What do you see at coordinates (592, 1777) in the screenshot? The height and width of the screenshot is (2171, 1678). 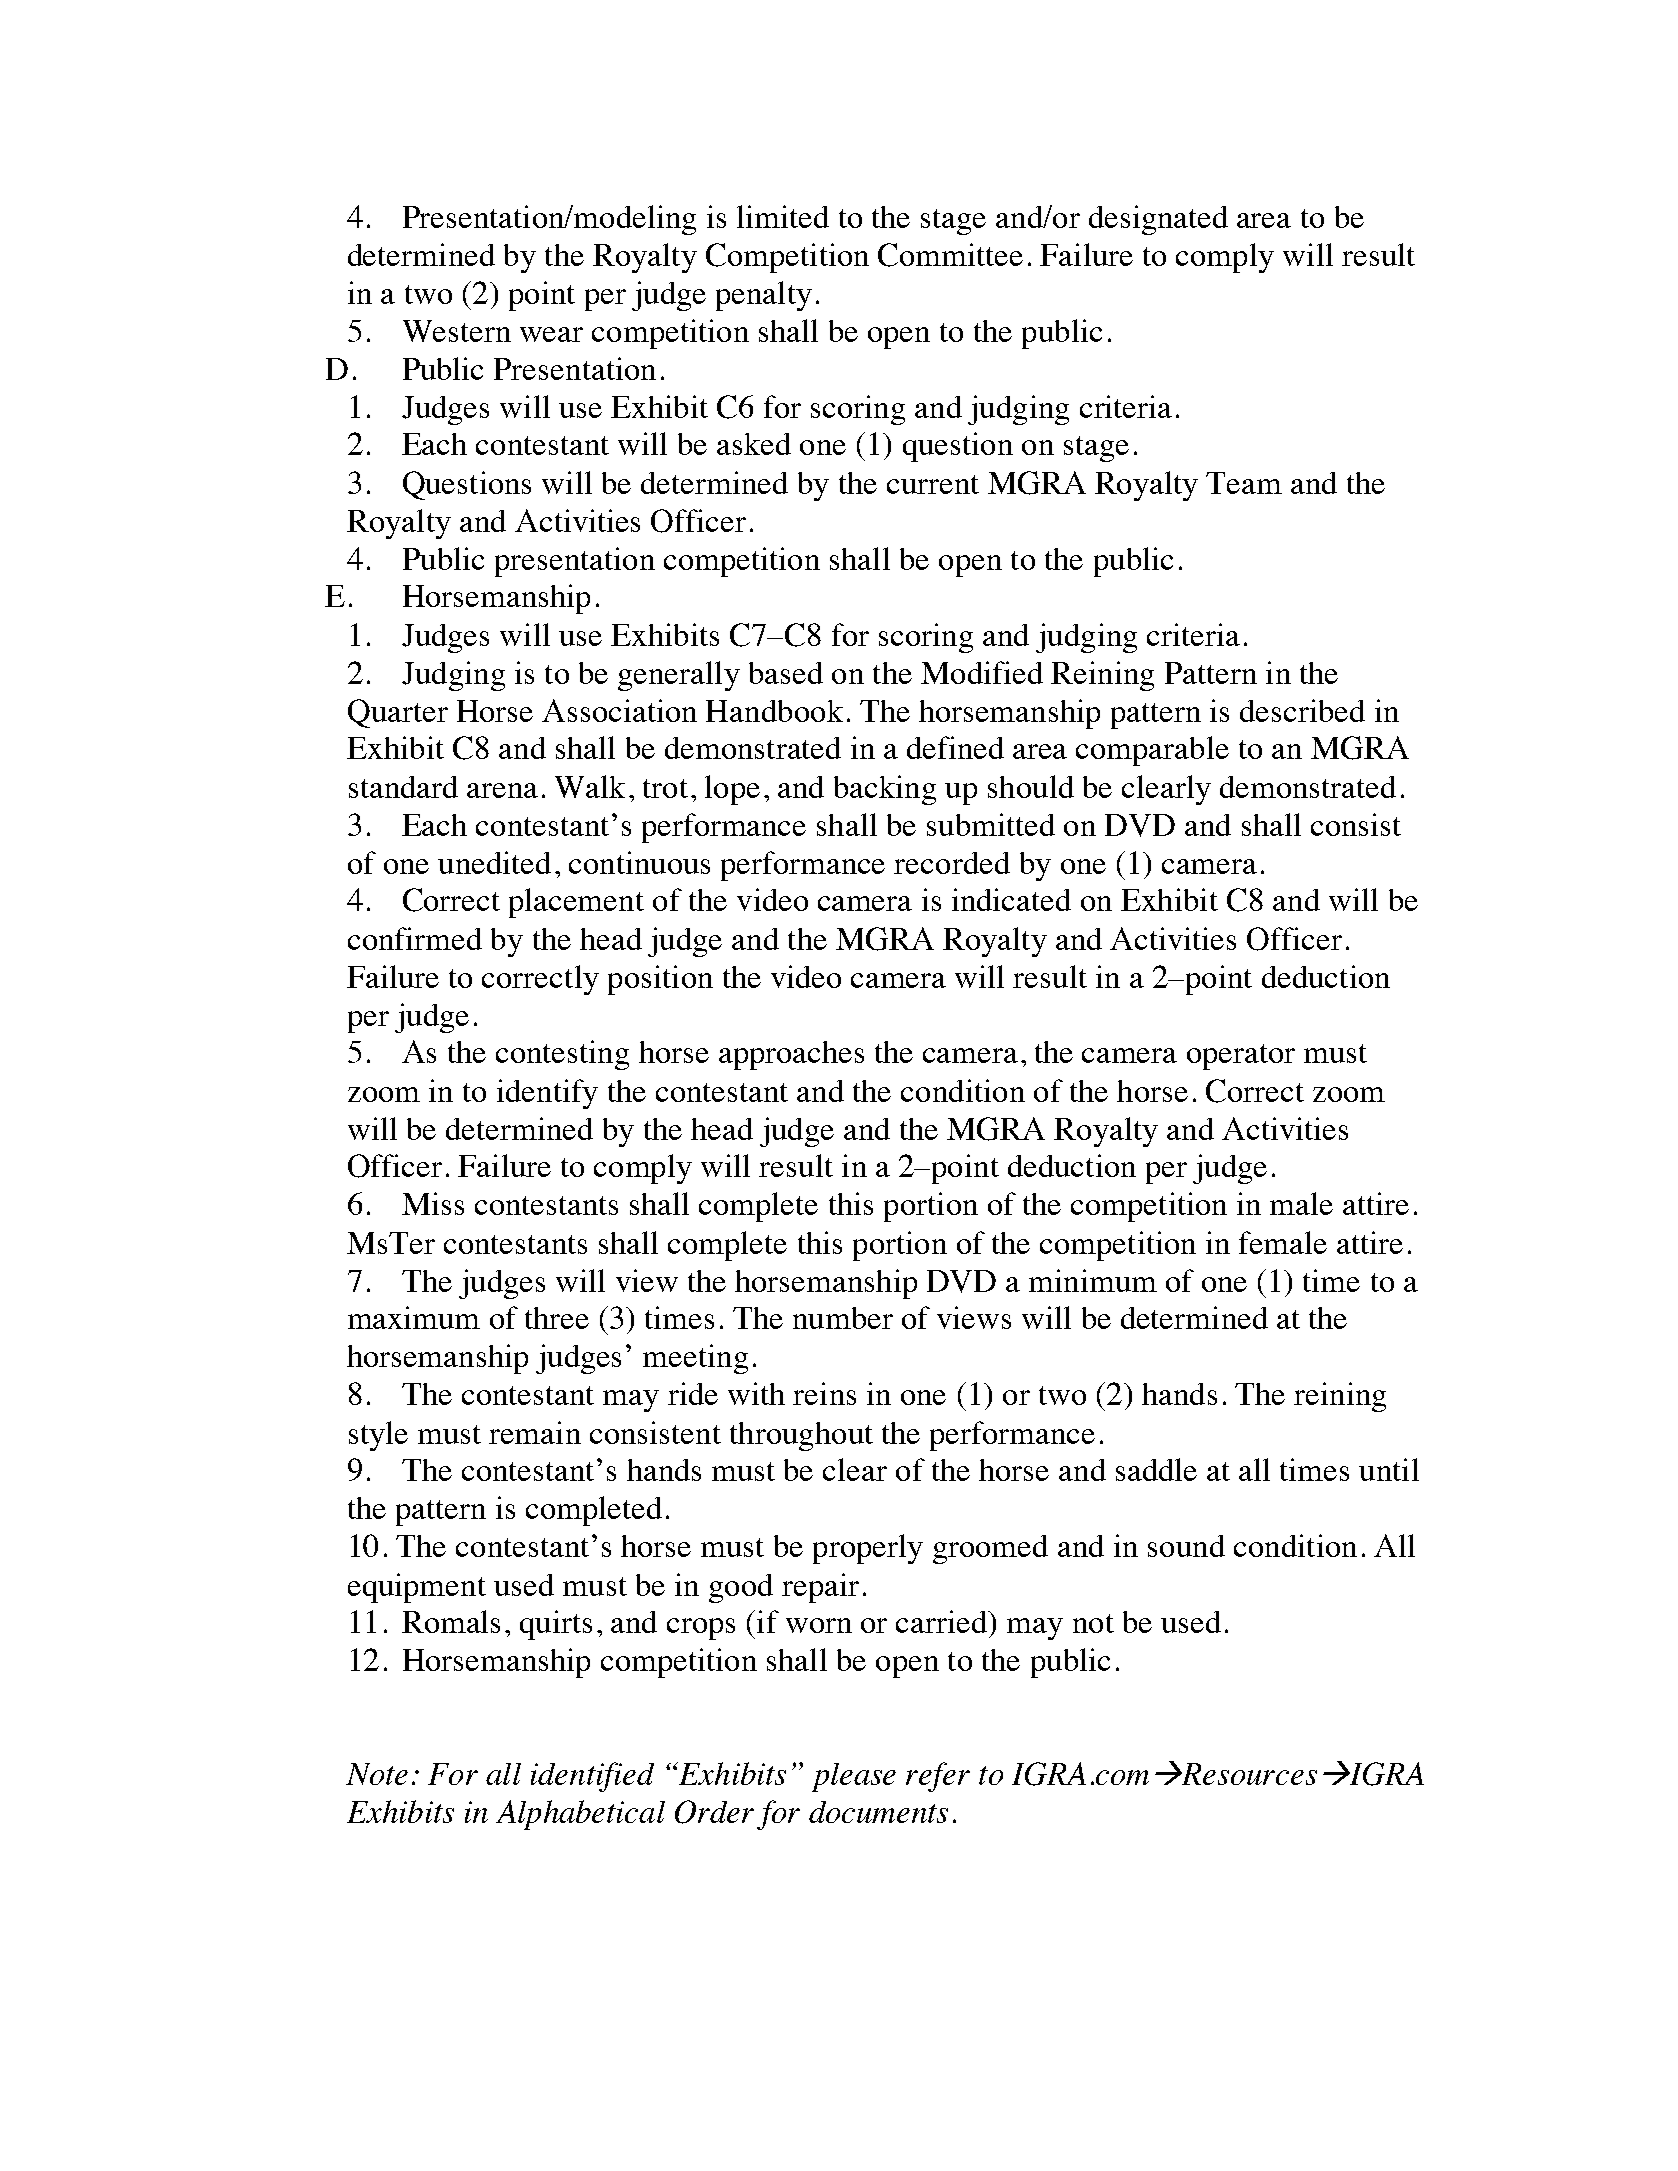 I see `identified` at bounding box center [592, 1777].
